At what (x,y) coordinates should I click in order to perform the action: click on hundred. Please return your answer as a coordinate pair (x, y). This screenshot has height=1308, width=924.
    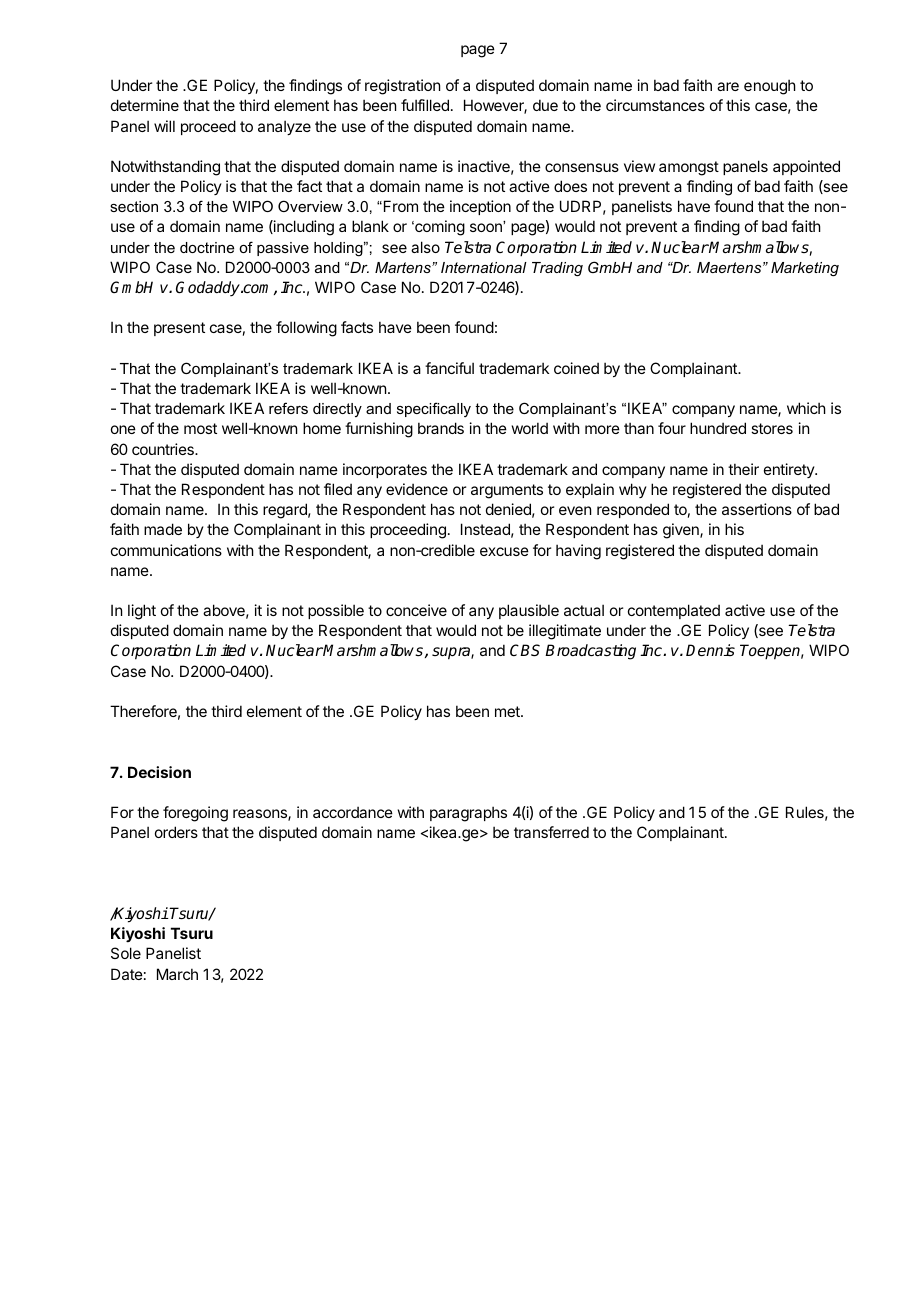
    Looking at the image, I should click on (718, 428).
